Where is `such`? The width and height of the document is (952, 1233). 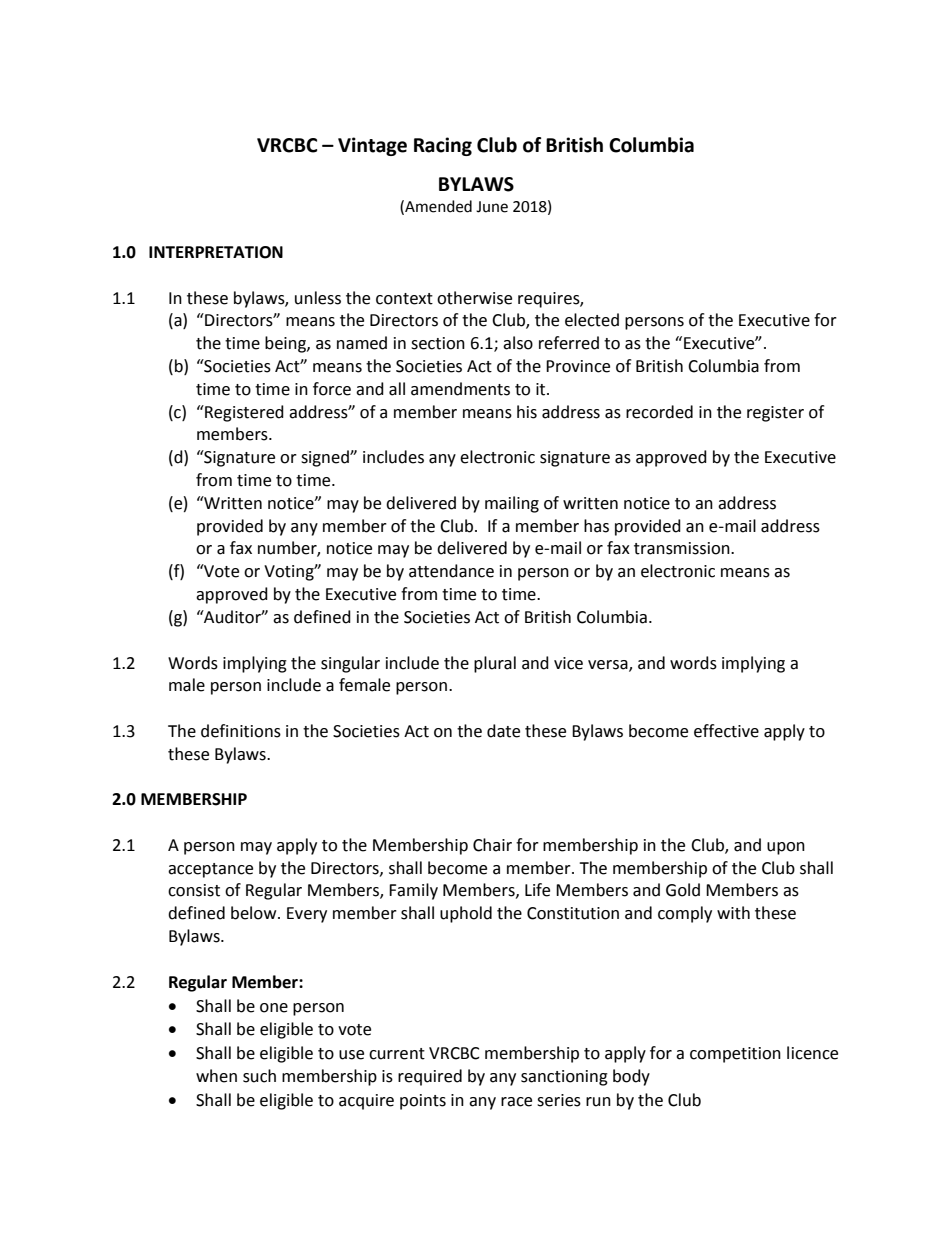
such is located at coordinates (259, 1076).
